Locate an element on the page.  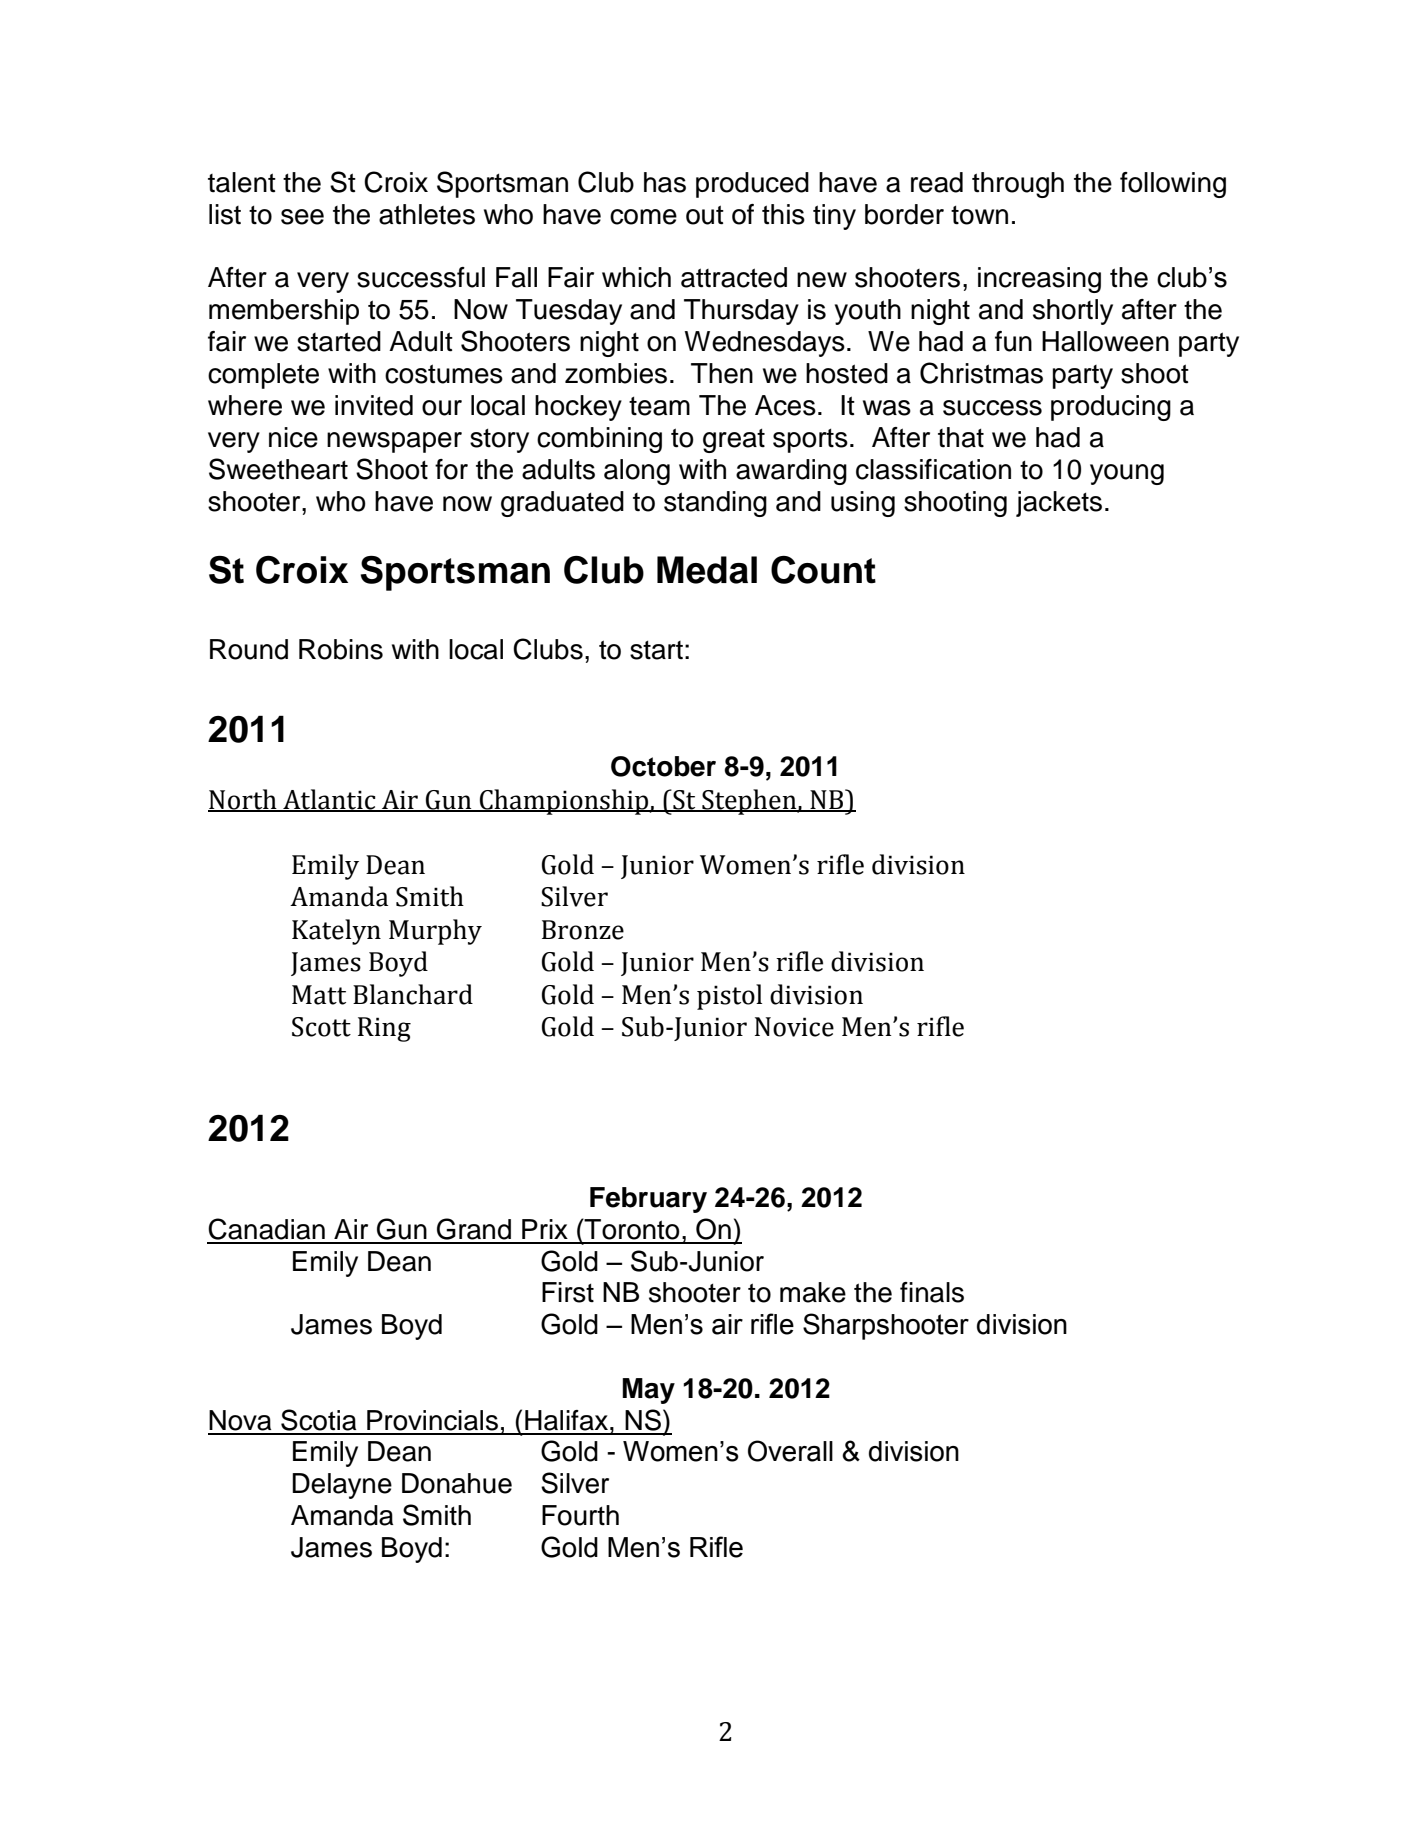
through is located at coordinates (1018, 185).
